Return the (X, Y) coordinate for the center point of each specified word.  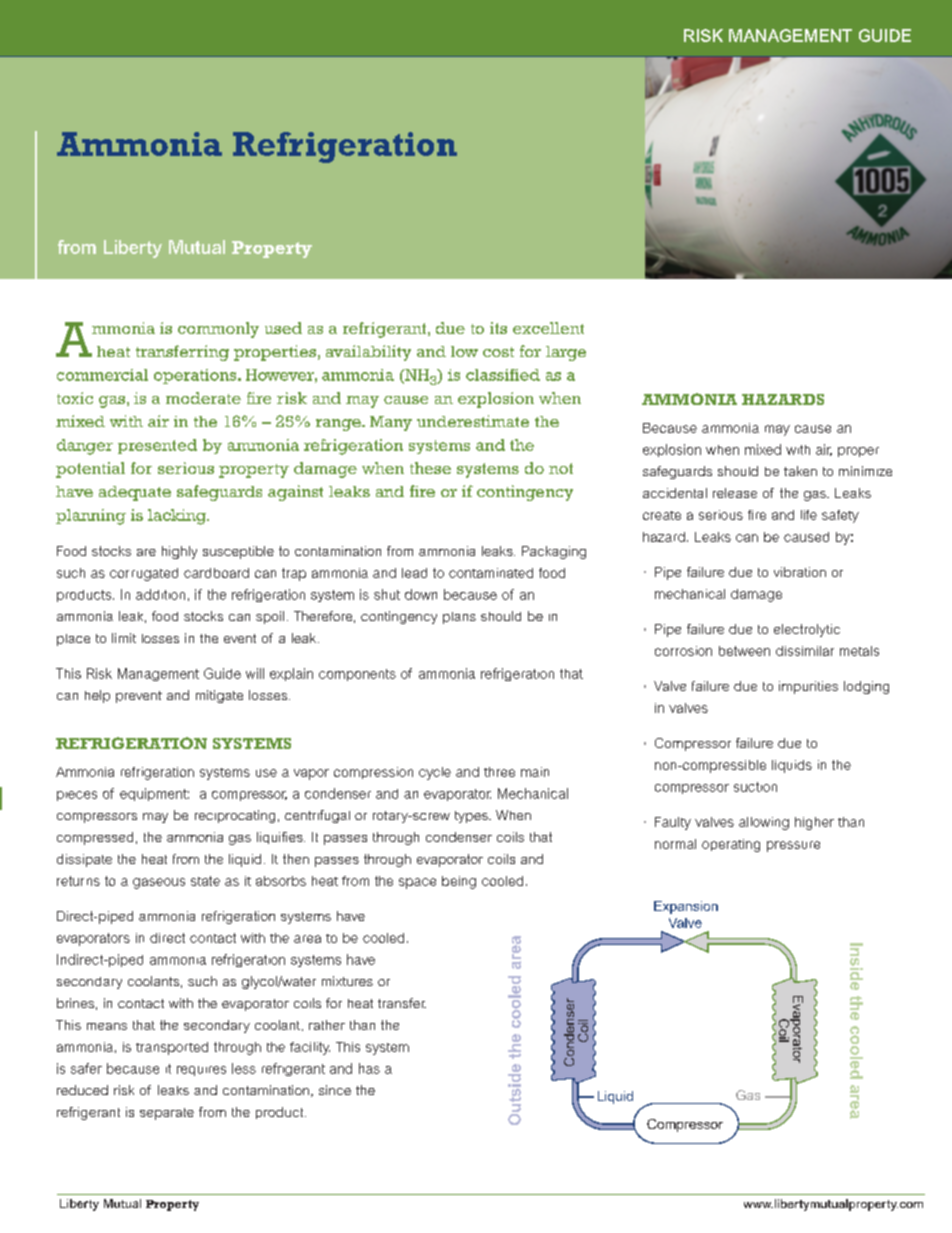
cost (498, 352)
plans (459, 618)
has (369, 1068)
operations (196, 376)
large (566, 353)
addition (160, 594)
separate (167, 1114)
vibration (800, 572)
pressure (793, 846)
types (472, 817)
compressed (95, 838)
